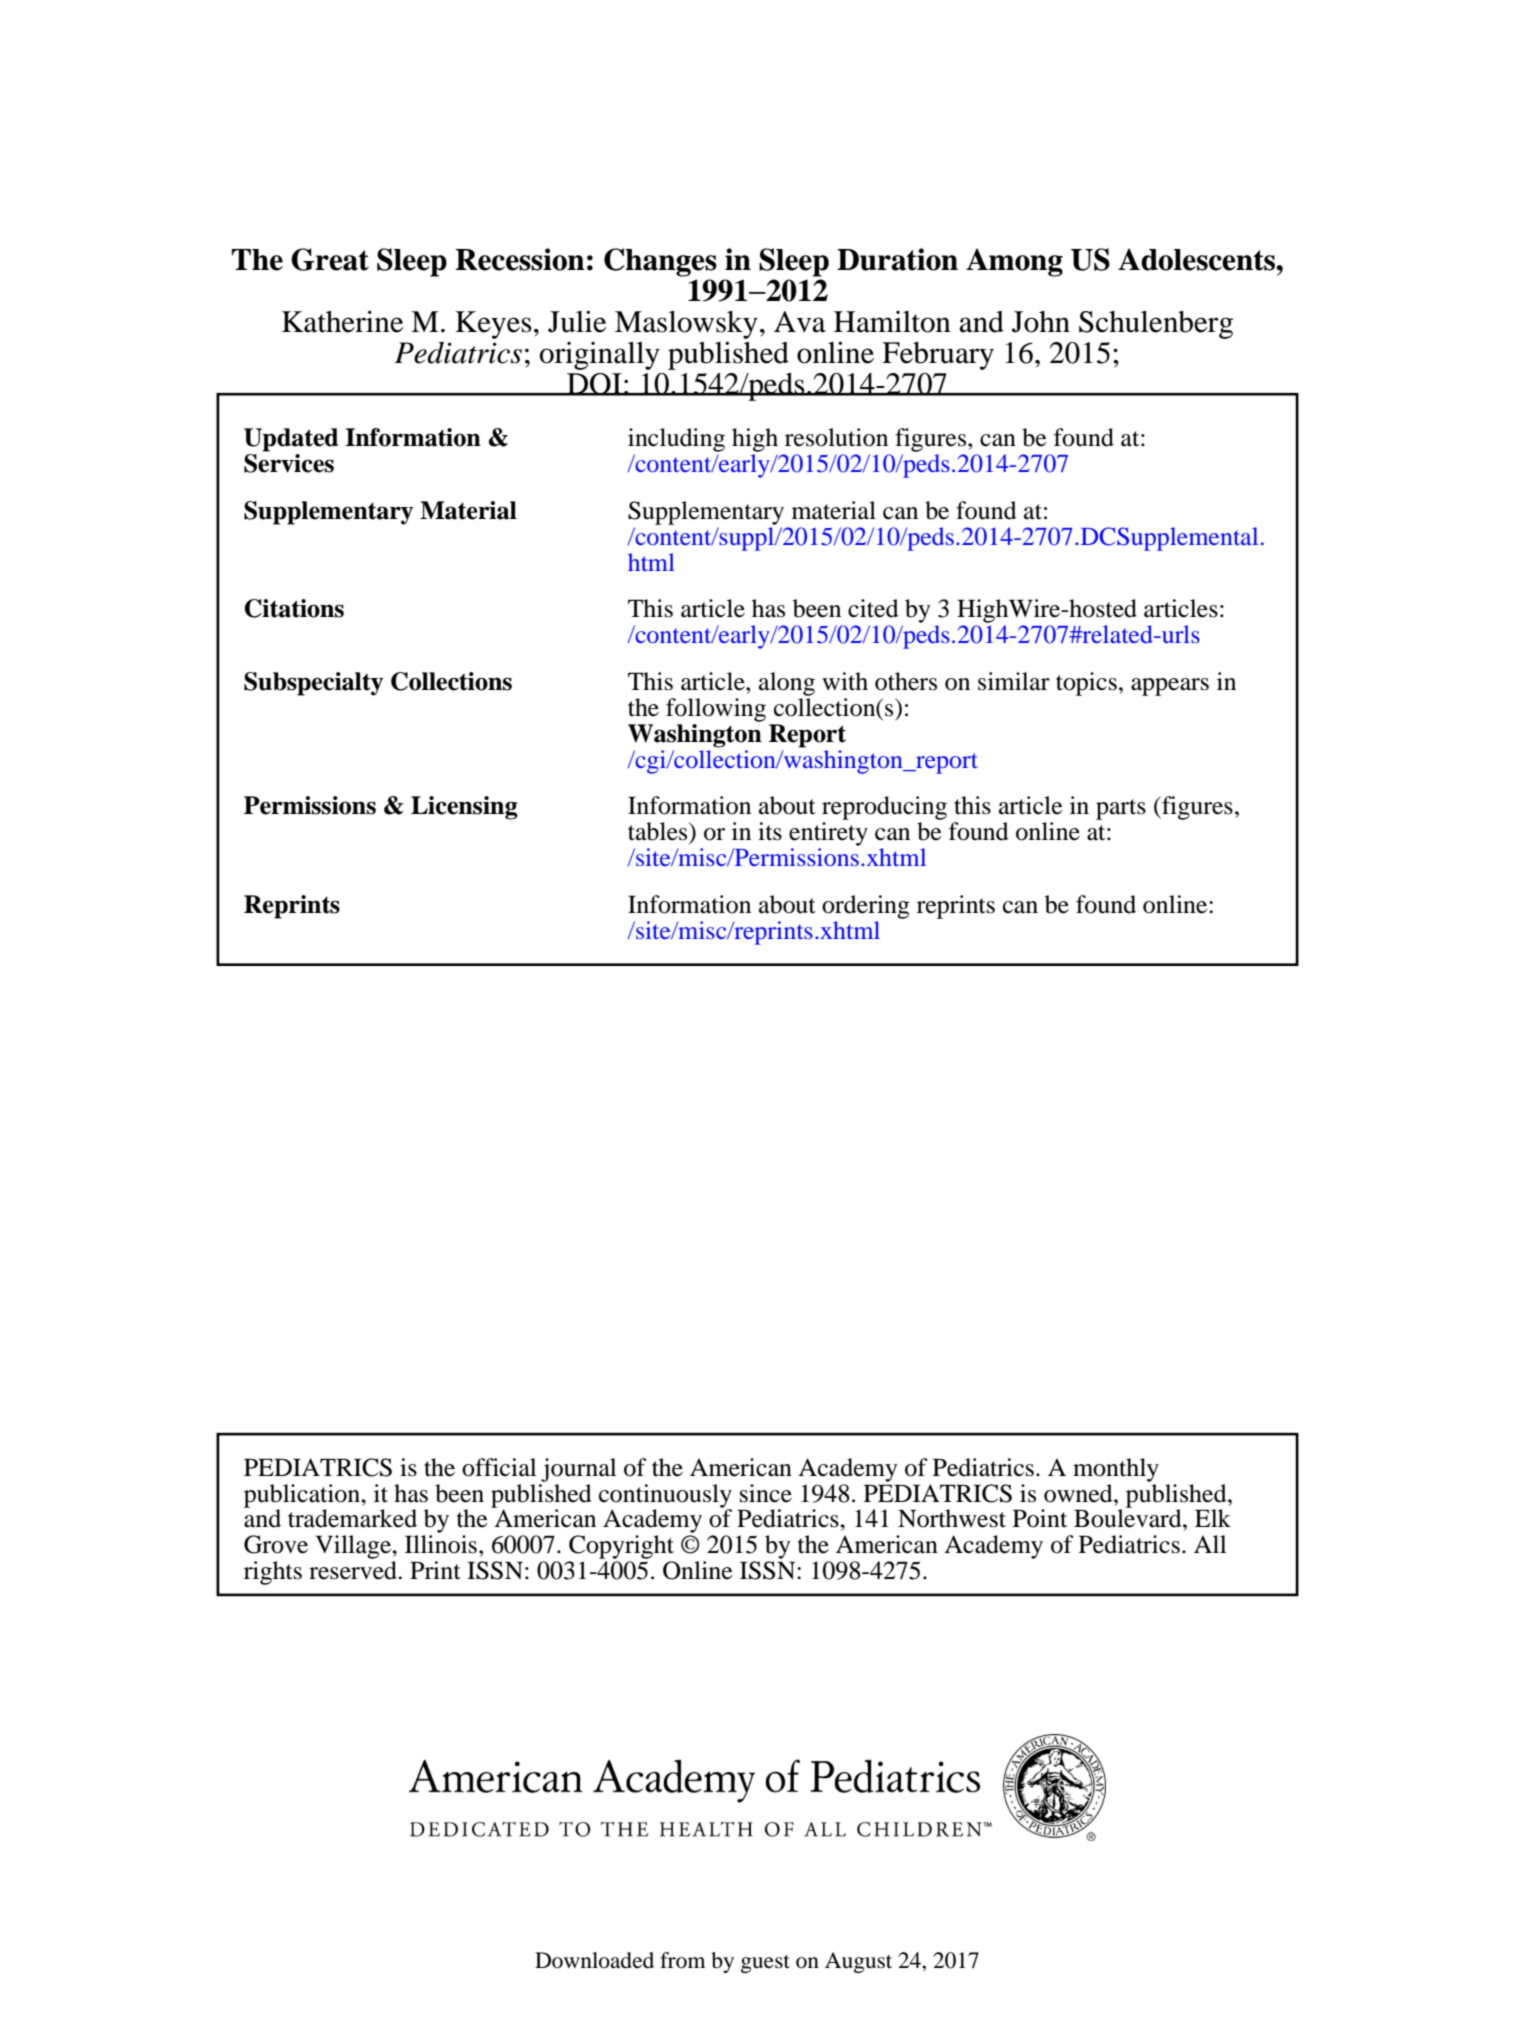  Describe the element at coordinates (800, 322) in the image. I see `Ava` at that location.
